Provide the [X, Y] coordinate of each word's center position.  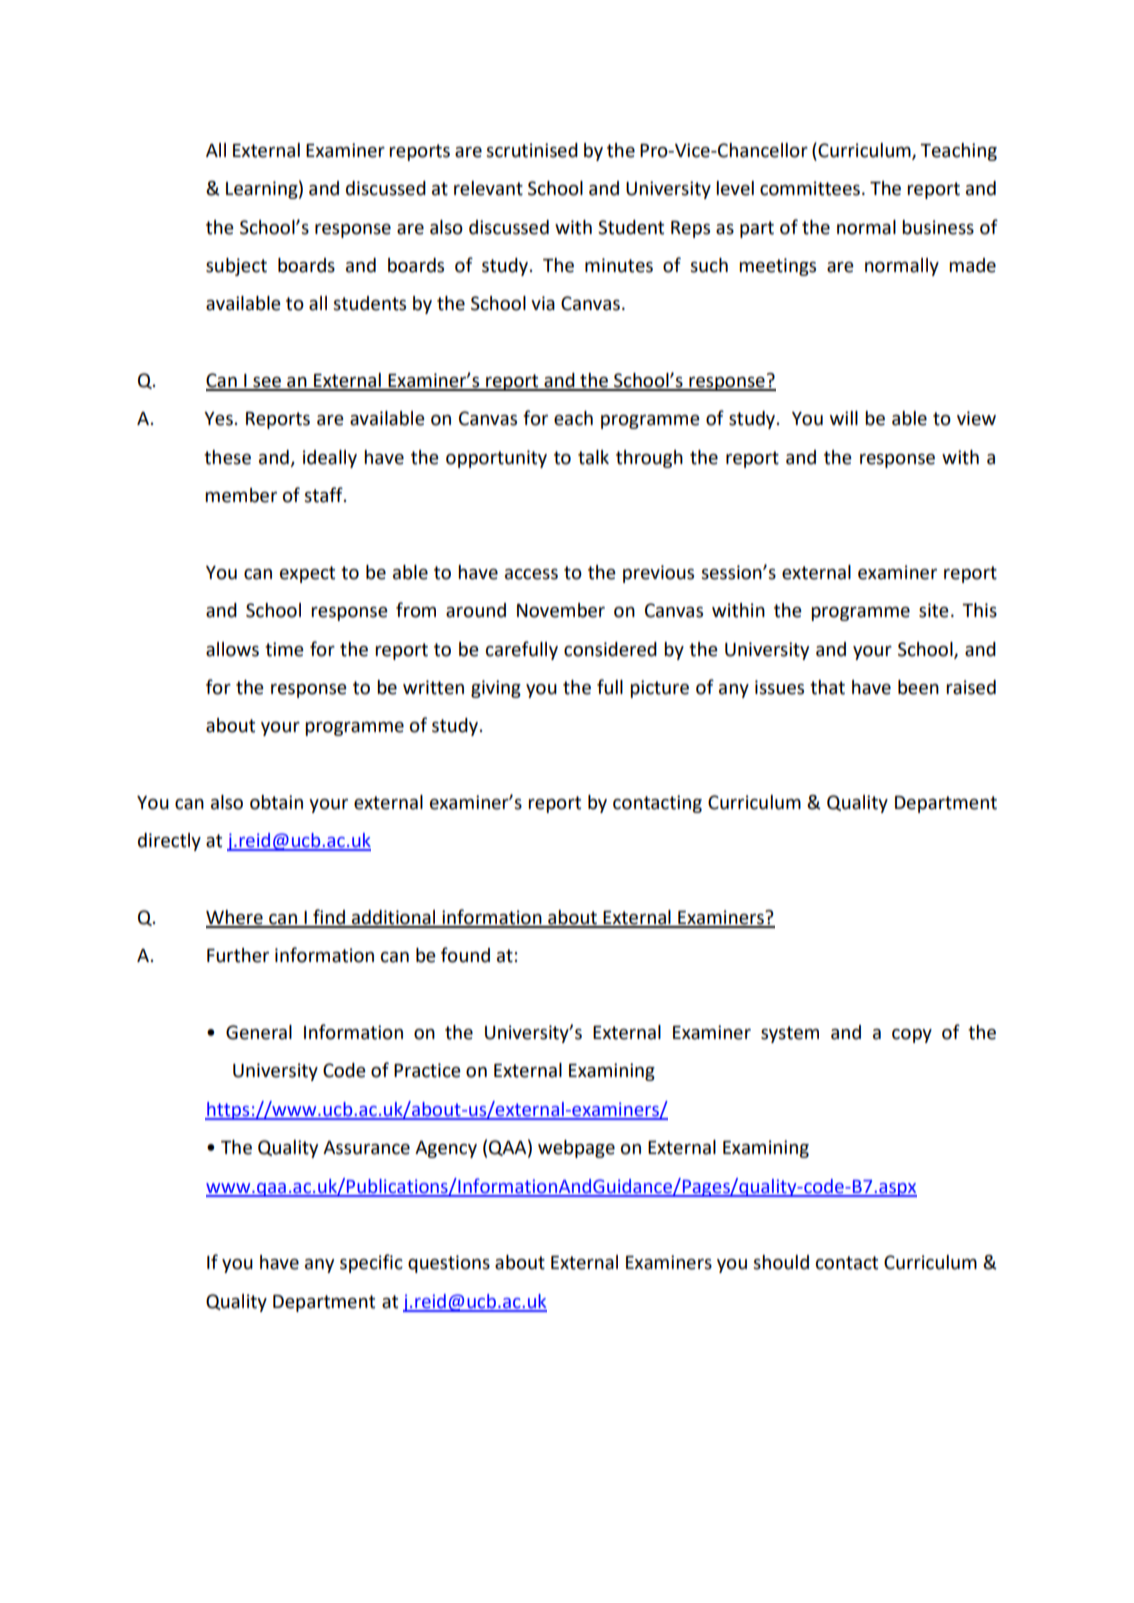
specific [371, 1263]
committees [810, 188]
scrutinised [532, 150]
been [918, 687]
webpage [576, 1149]
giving [496, 689]
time [284, 649]
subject [236, 267]
